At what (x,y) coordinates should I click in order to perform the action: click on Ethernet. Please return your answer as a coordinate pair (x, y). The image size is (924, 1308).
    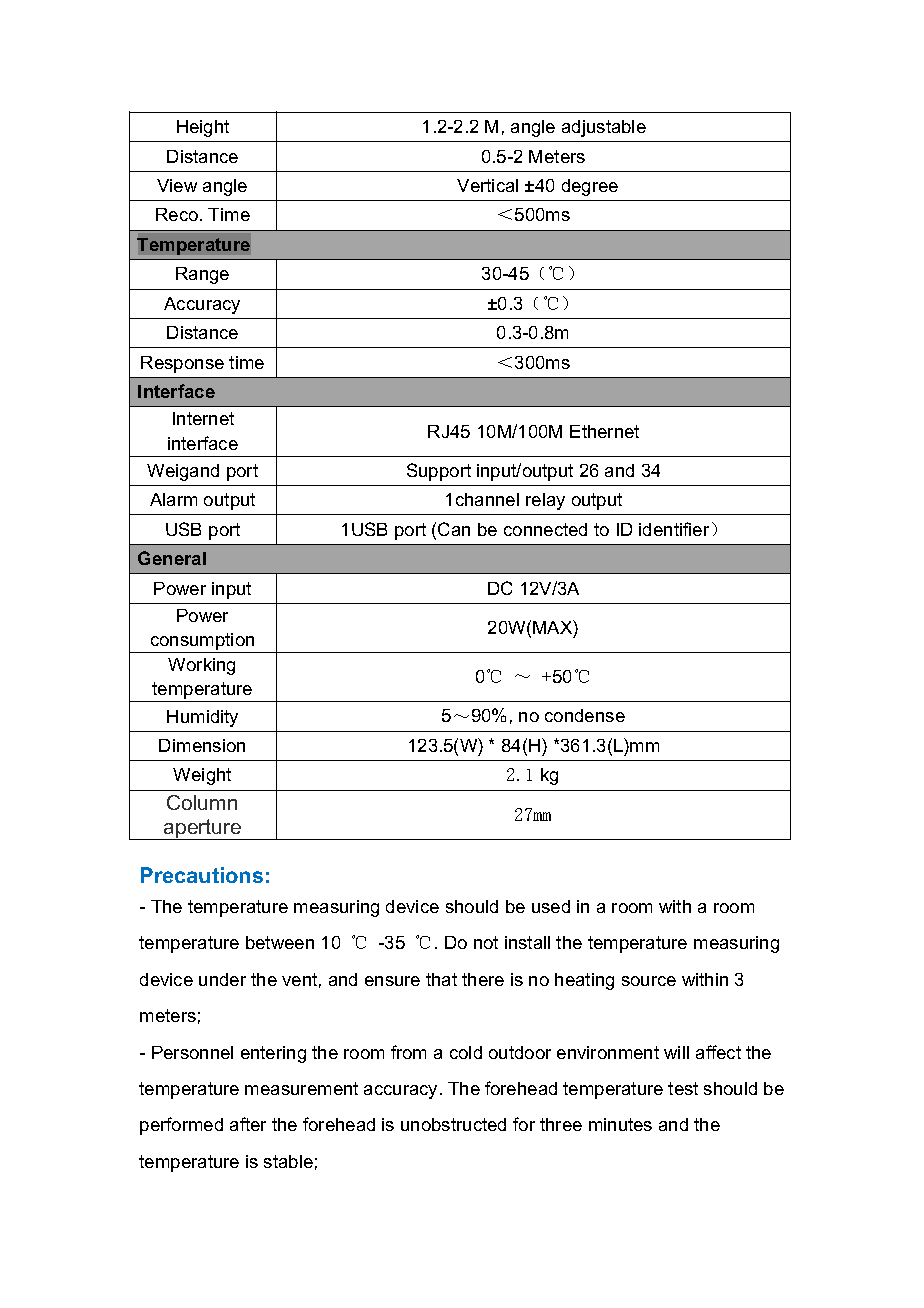
    Looking at the image, I should click on (604, 431).
